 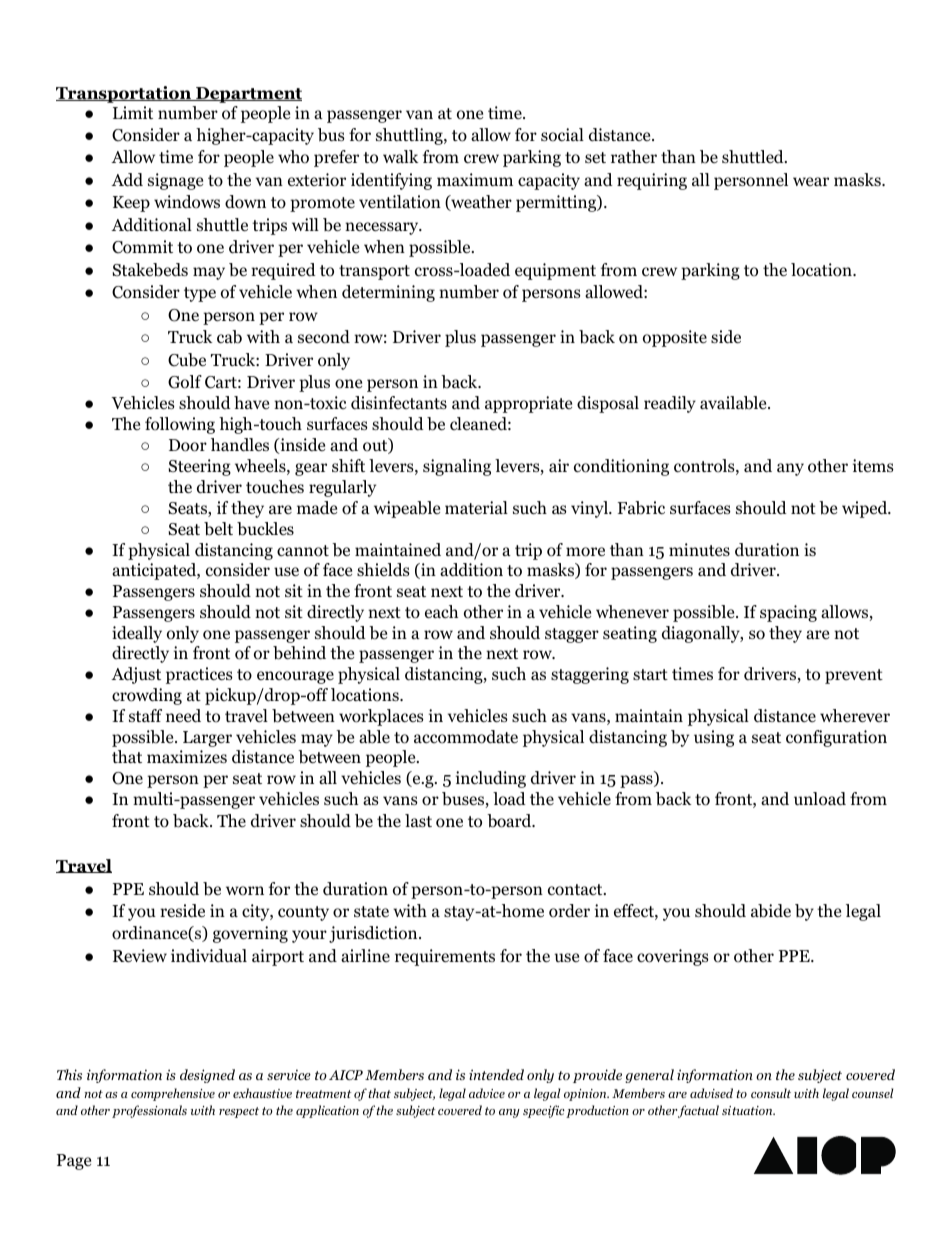 What do you see at coordinates (133, 112) in the screenshot?
I see `Limit` at bounding box center [133, 112].
